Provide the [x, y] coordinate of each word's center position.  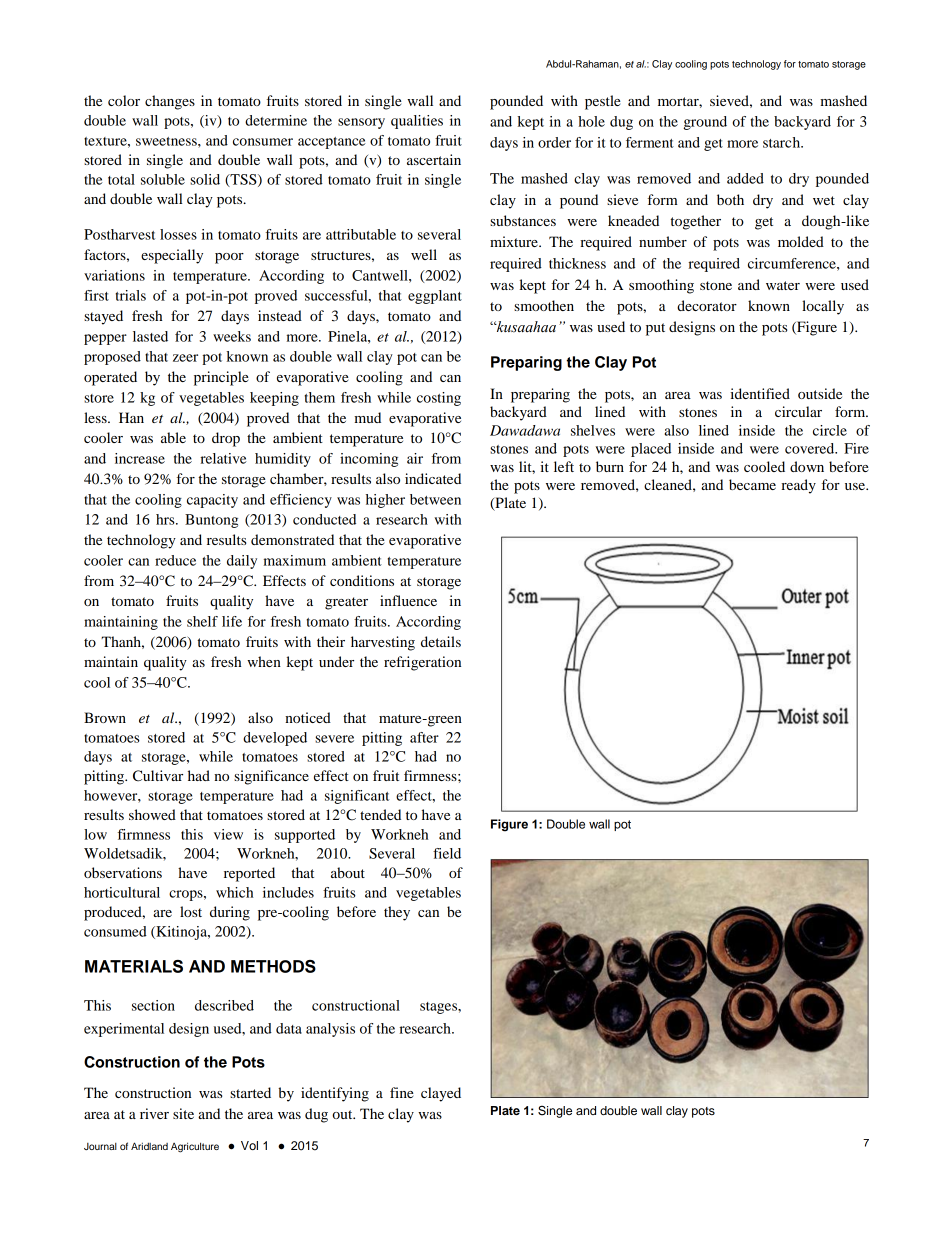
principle [221, 378]
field [447, 853]
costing [439, 399]
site [183, 1113]
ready [798, 486]
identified [760, 393]
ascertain [434, 159]
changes [170, 102]
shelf [202, 621]
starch [783, 142]
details [441, 641]
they [397, 913]
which [234, 892]
